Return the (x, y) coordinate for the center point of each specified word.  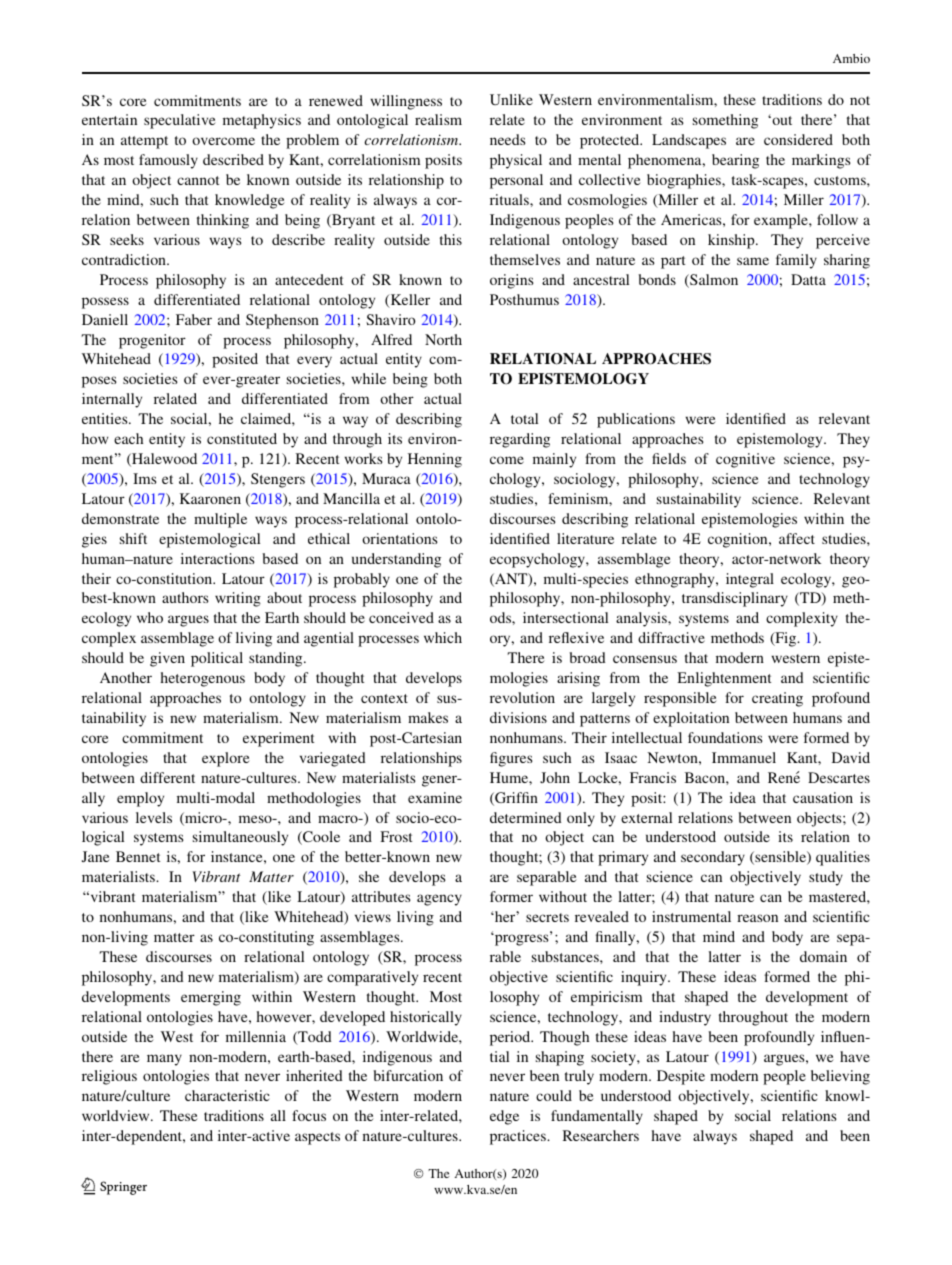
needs (508, 139)
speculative (180, 121)
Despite (681, 1077)
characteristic (227, 1095)
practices (519, 1137)
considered (798, 139)
